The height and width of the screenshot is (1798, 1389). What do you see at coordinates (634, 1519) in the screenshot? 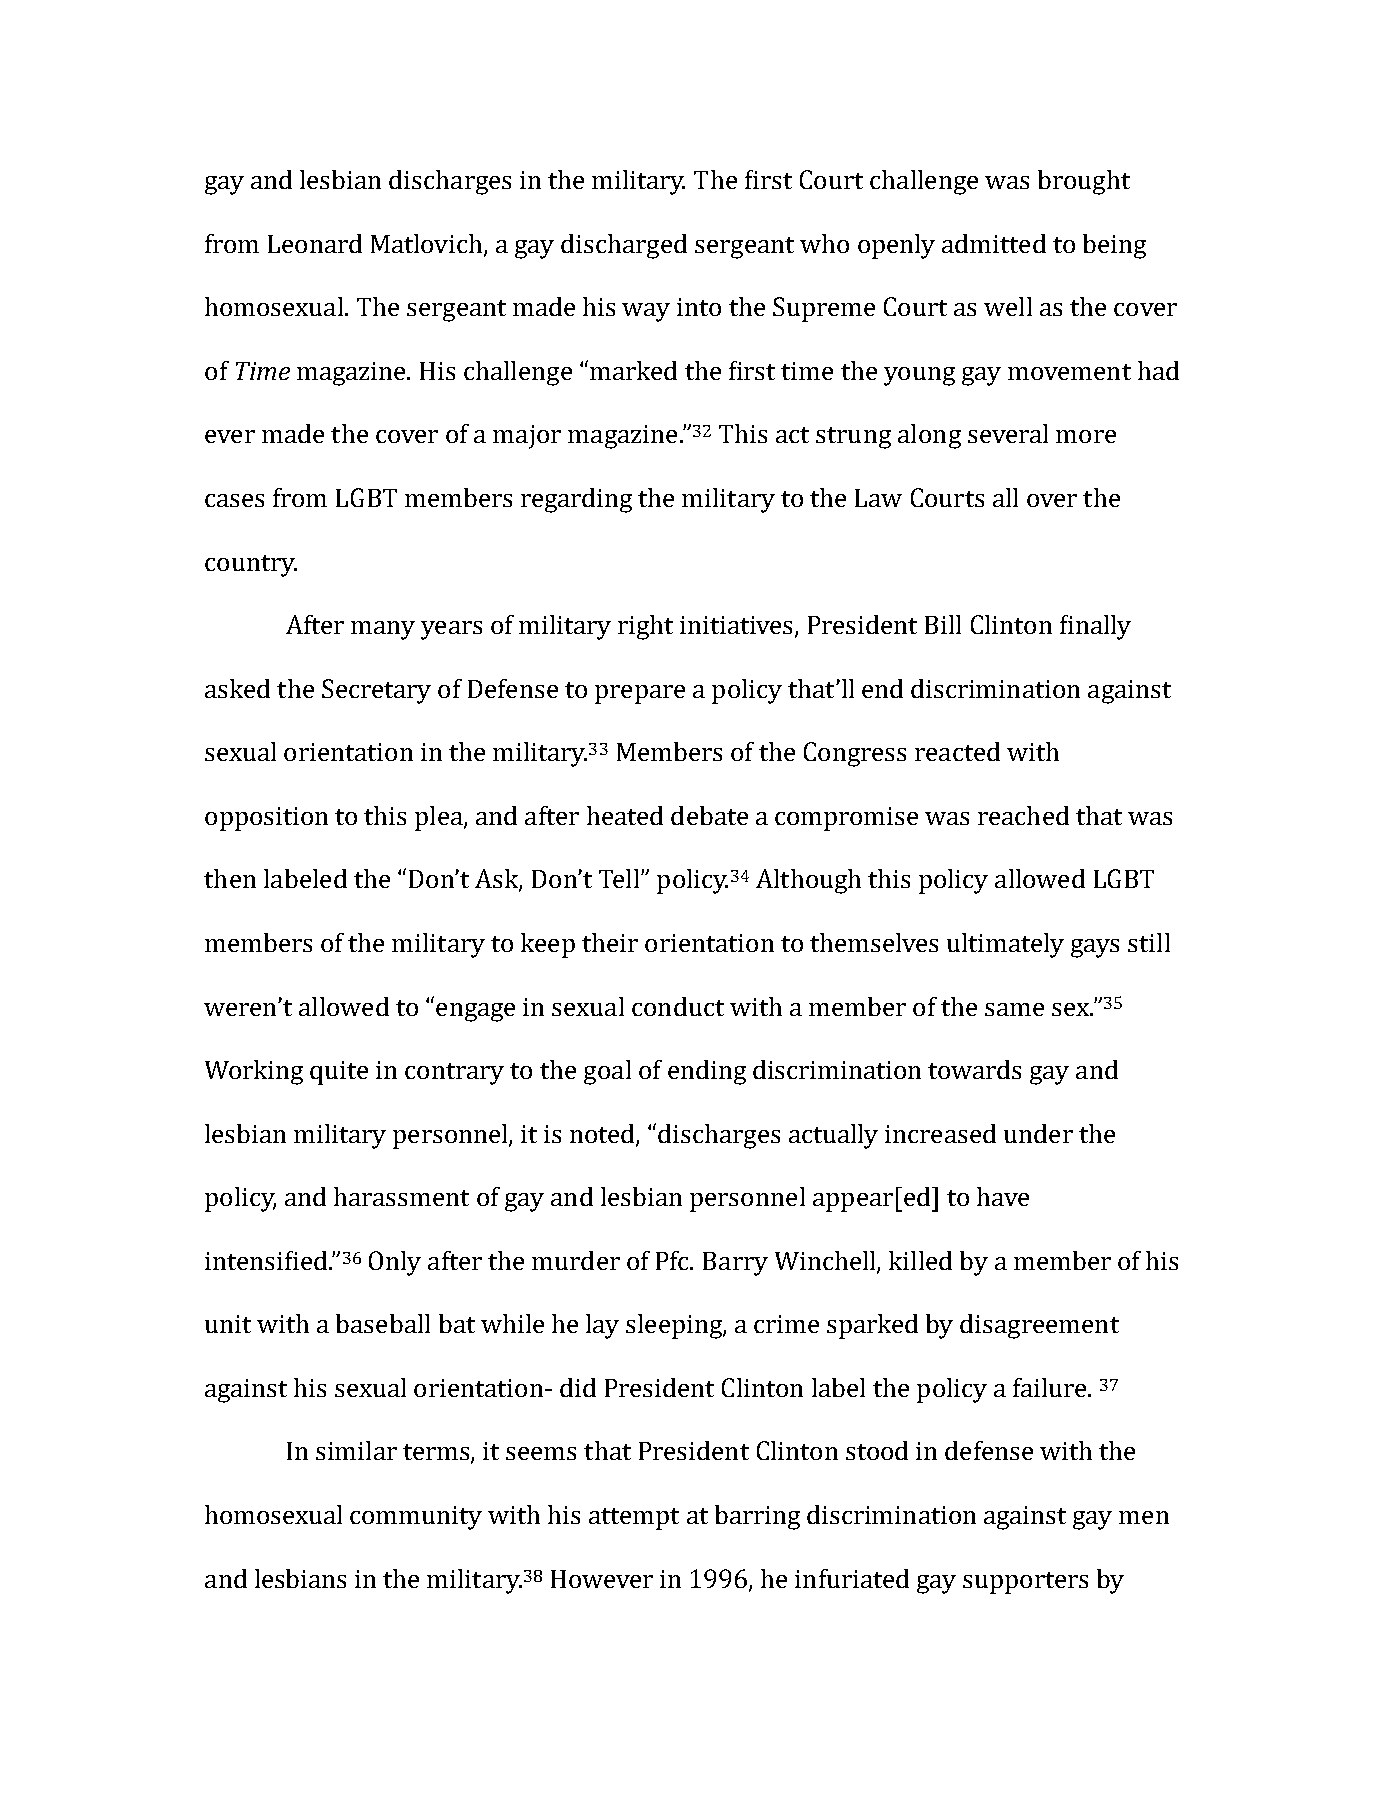
I see `attempt` at bounding box center [634, 1519].
